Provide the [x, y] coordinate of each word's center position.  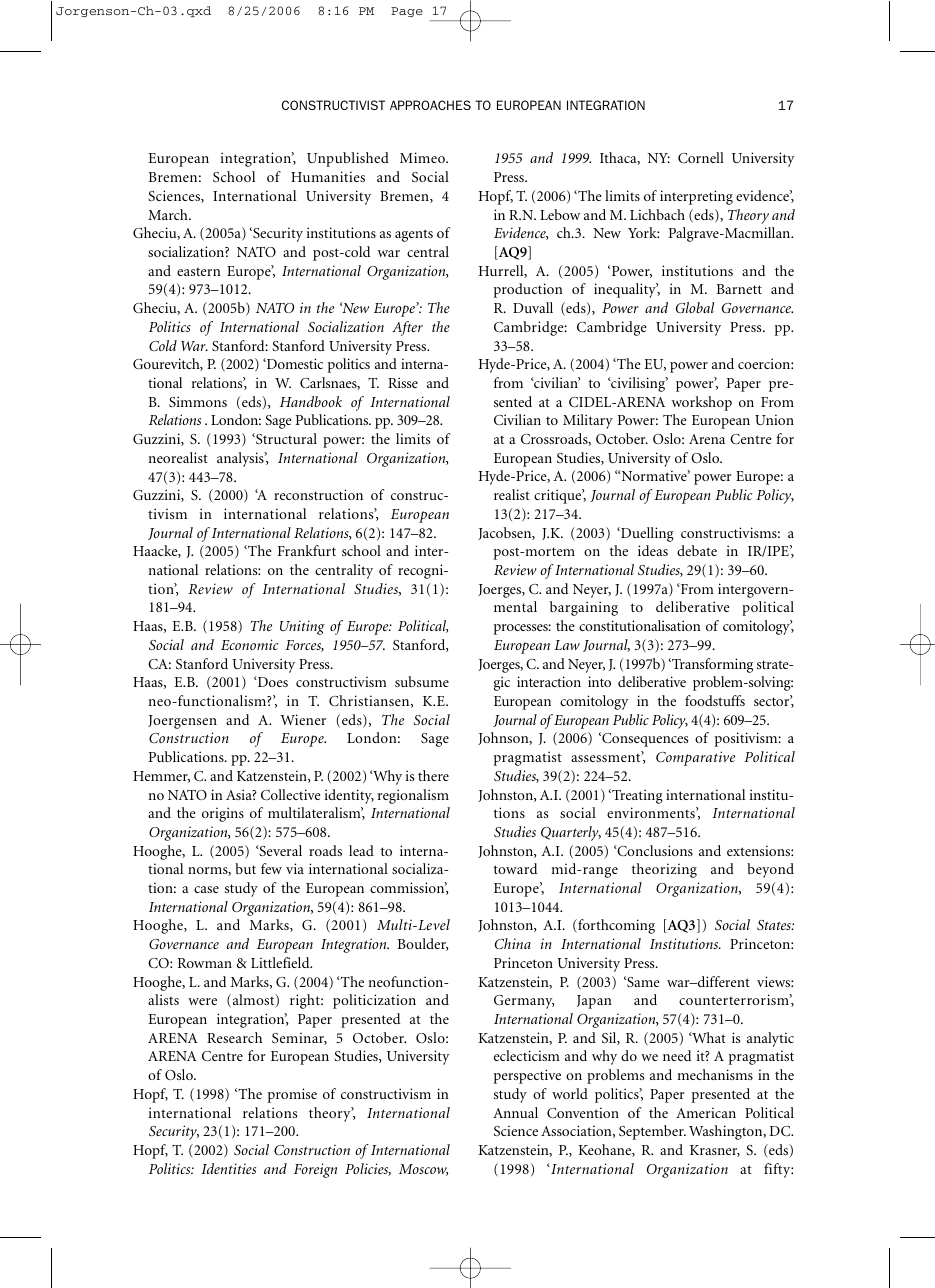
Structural [285, 438]
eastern [199, 271]
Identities [228, 1168]
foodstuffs [715, 700]
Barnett [739, 289]
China [513, 943]
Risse [403, 382]
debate [697, 550]
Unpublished [348, 159]
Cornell [701, 157]
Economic [249, 644]
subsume [422, 681]
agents [414, 235]
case [206, 889]
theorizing [664, 870]
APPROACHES [430, 105]
